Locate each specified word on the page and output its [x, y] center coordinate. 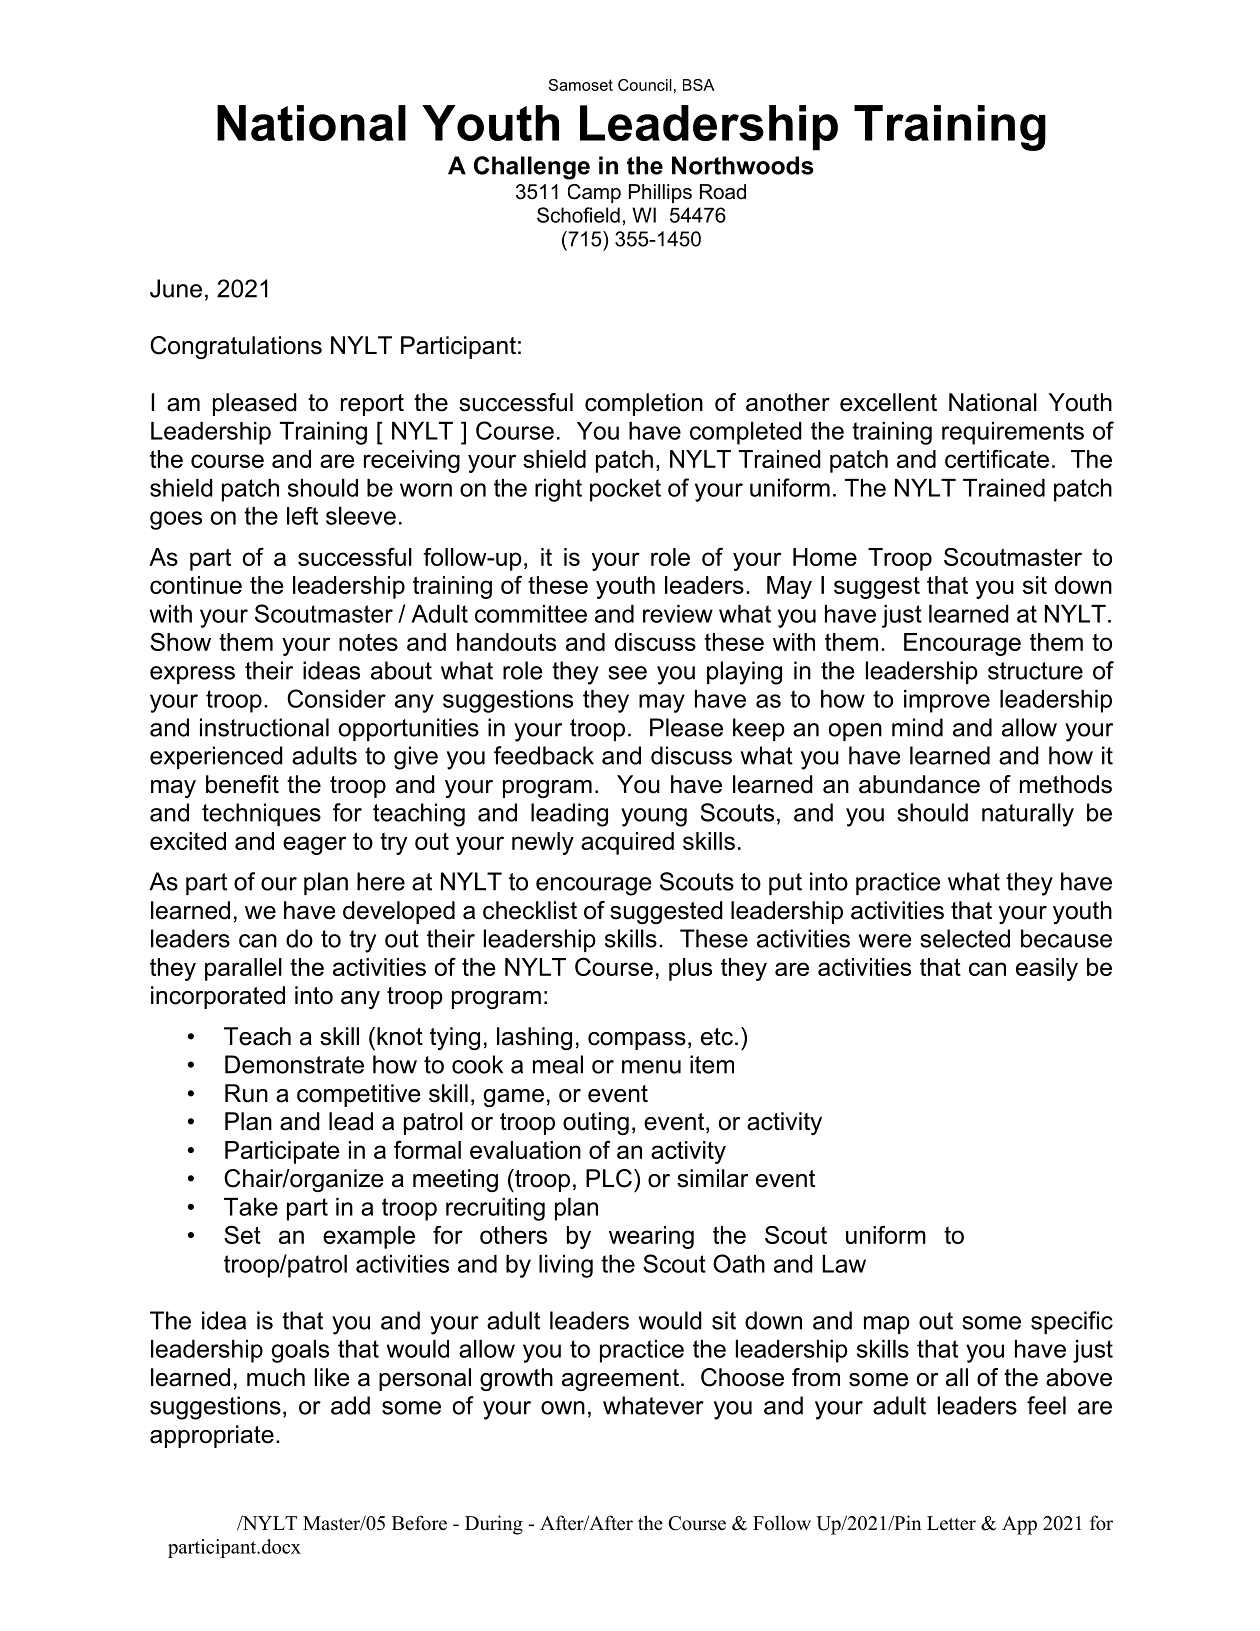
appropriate [212, 1436]
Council [645, 85]
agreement [620, 1380]
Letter [951, 1523]
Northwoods [743, 165]
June [176, 288]
